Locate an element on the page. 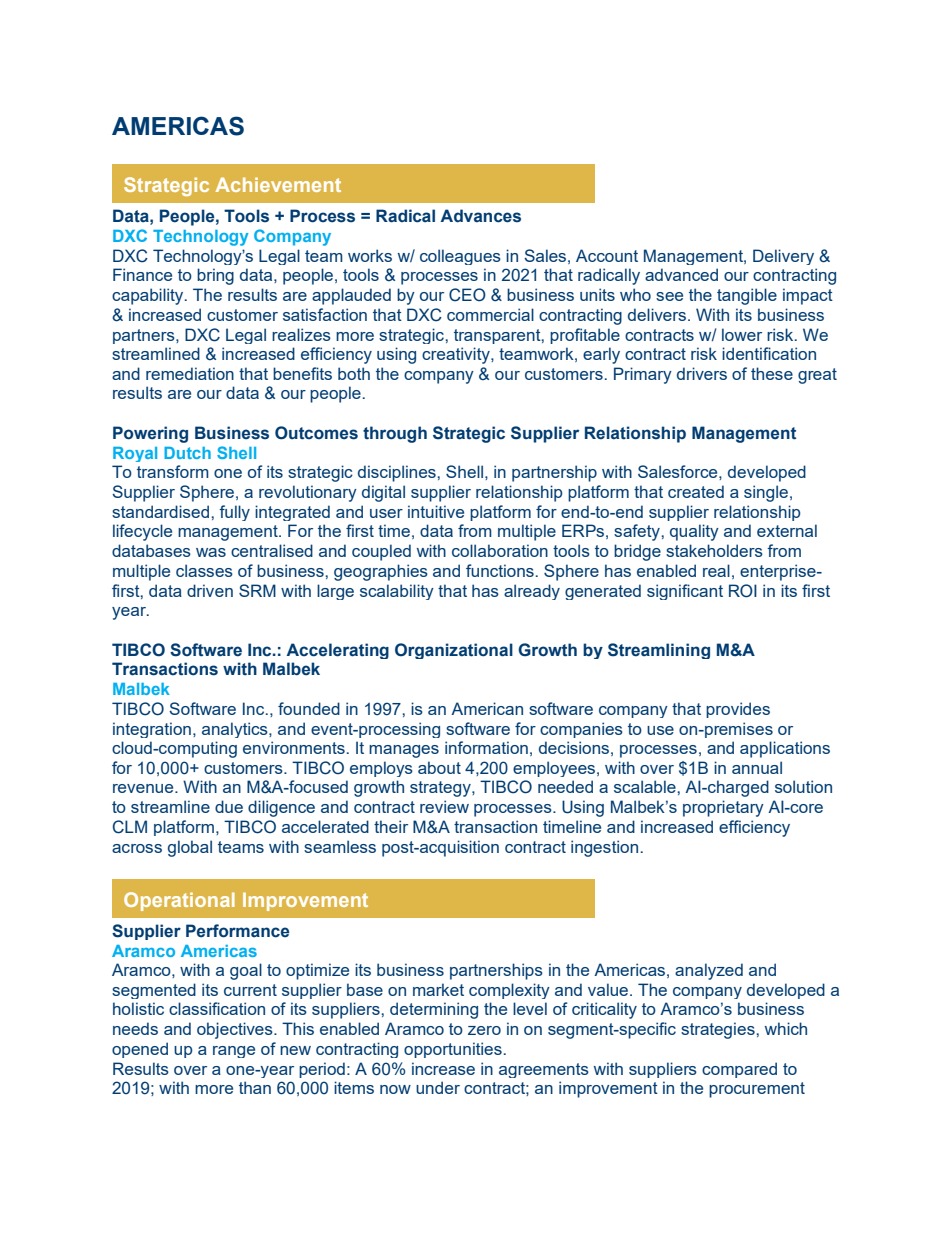 Image resolution: width=952 pixels, height=1233 pixels. Achievement is located at coordinates (278, 184).
